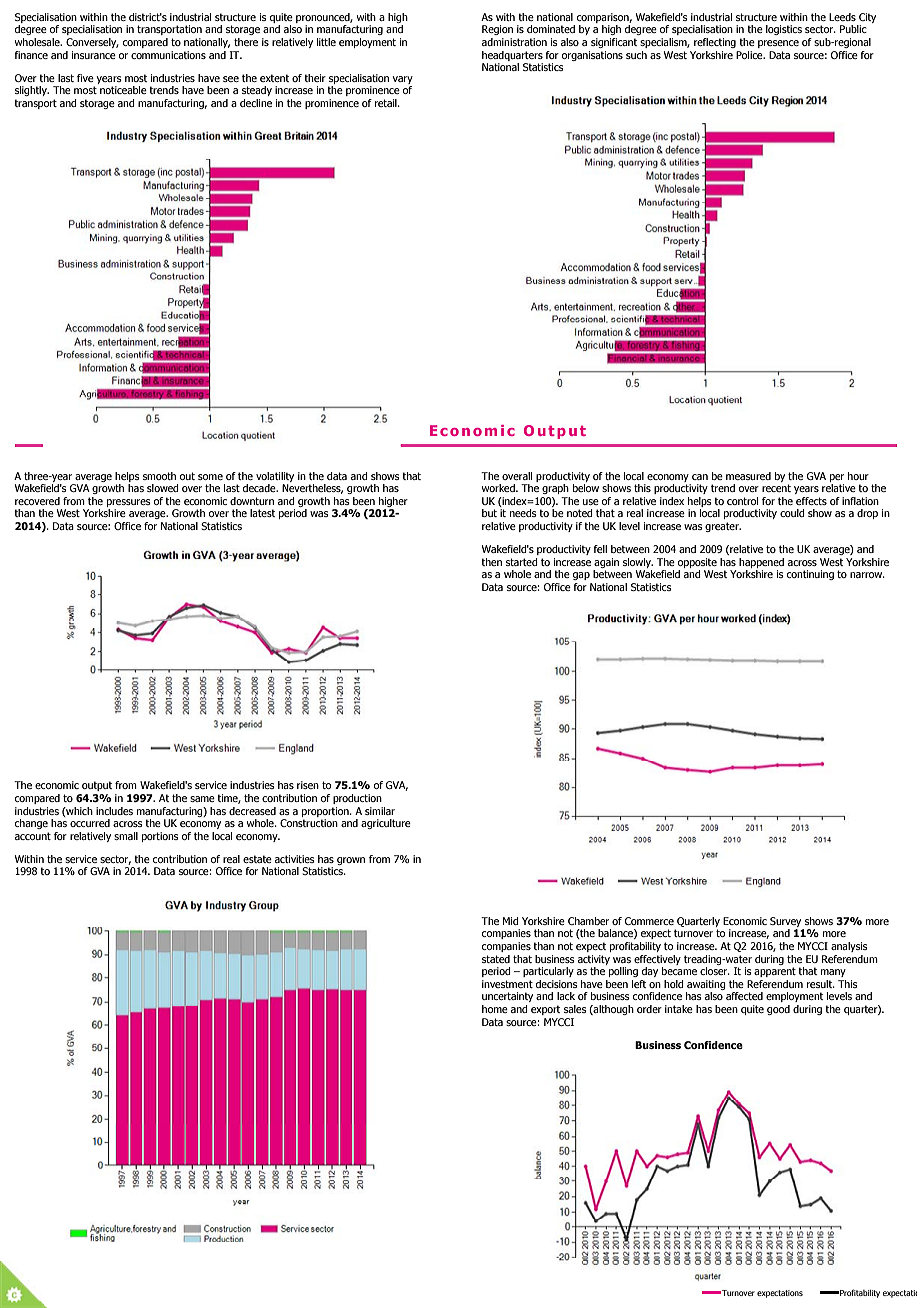 Image resolution: width=924 pixels, height=1308 pixels. What do you see at coordinates (257, 859) in the screenshot?
I see `estate` at bounding box center [257, 859].
